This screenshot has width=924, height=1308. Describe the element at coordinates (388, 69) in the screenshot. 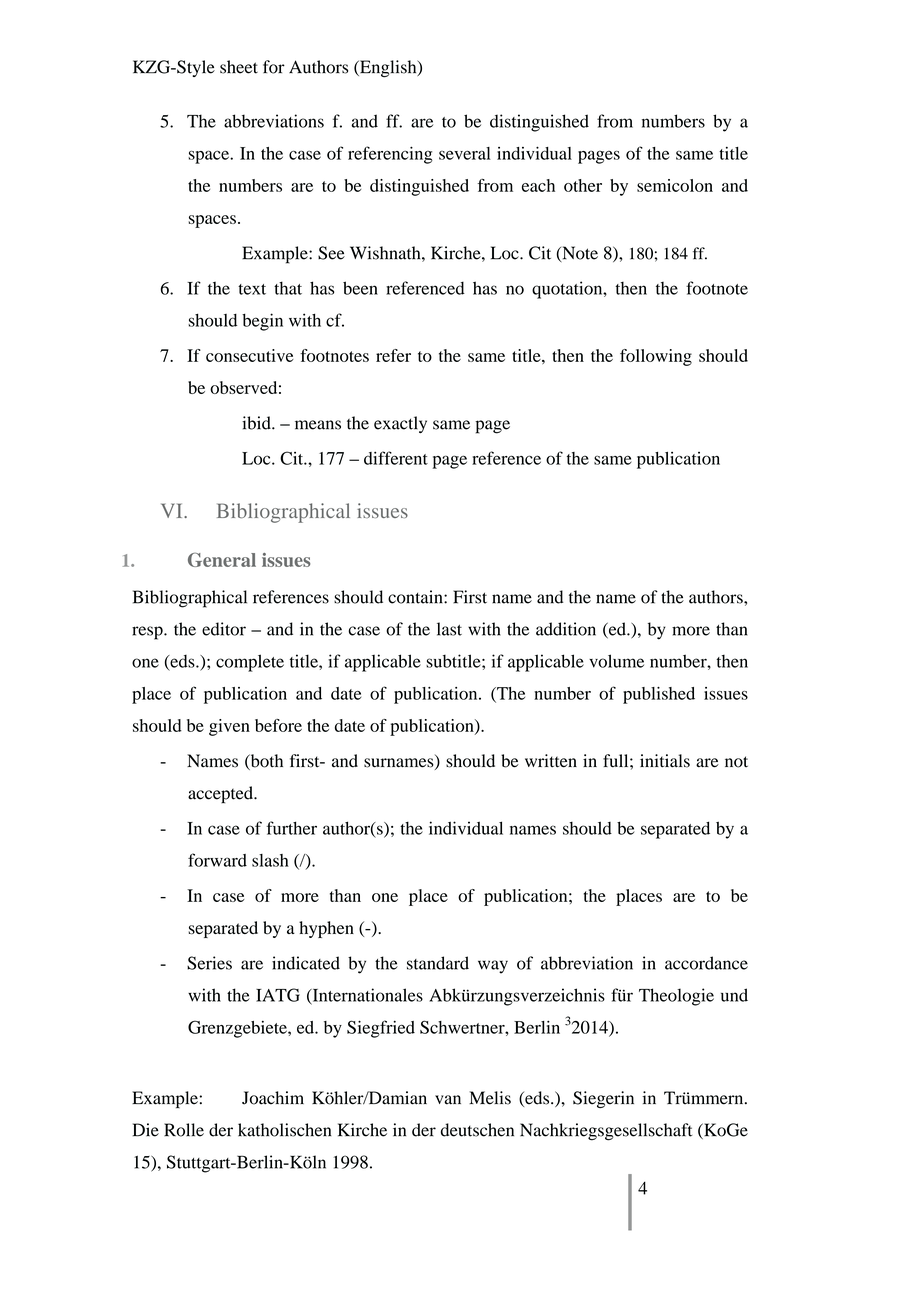

I see `English` at that location.
